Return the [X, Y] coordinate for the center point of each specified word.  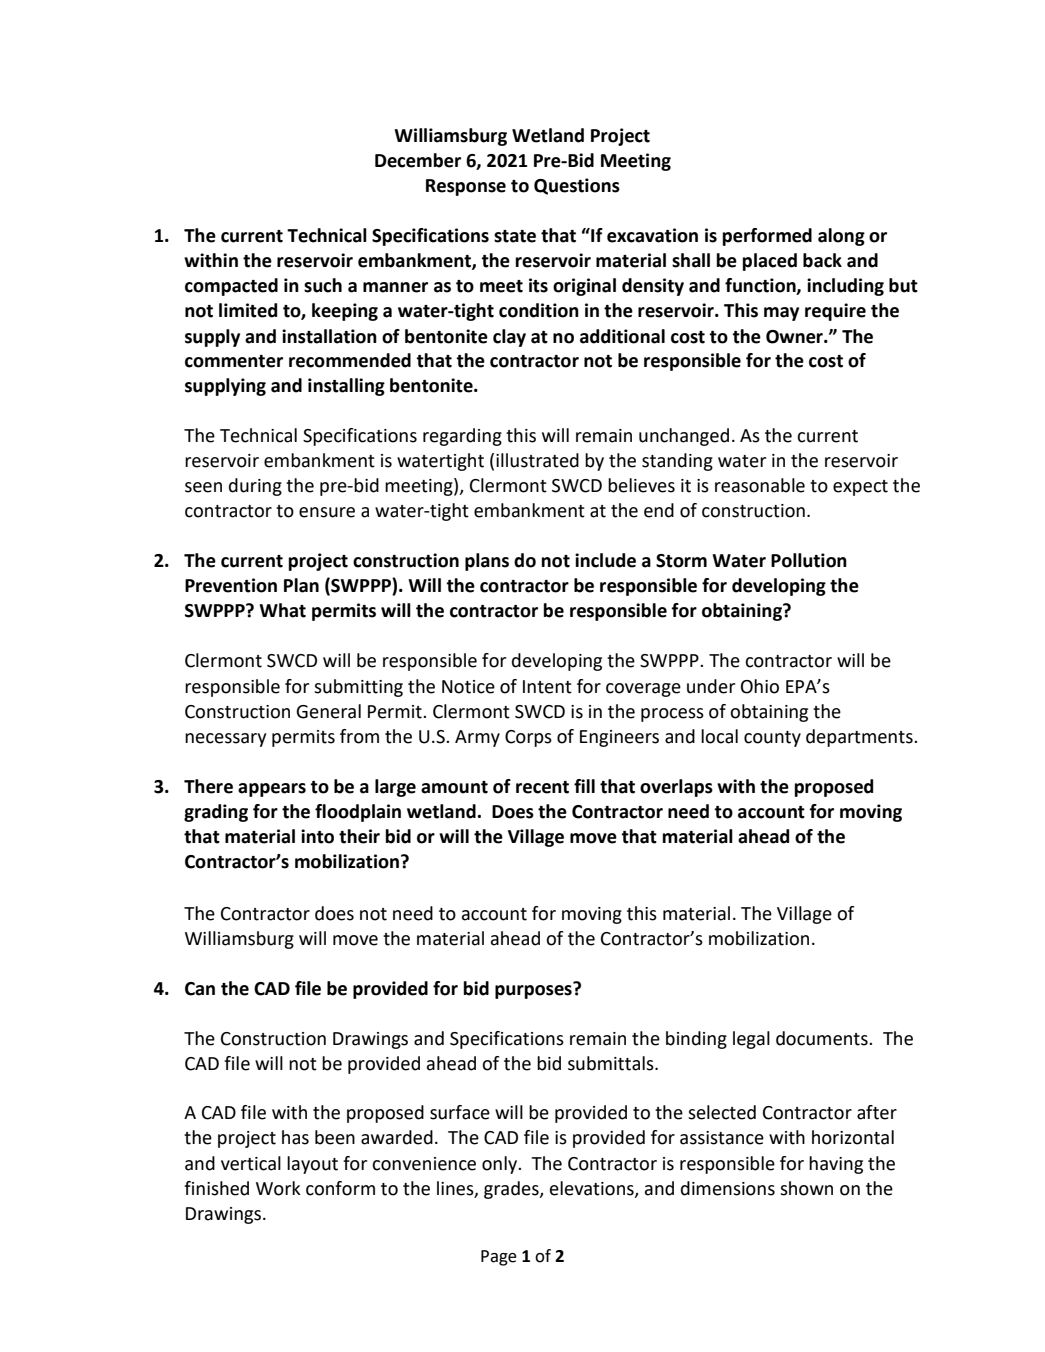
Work [278, 1188]
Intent [547, 687]
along [841, 237]
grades [512, 1190]
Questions [577, 186]
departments [860, 738]
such [323, 285]
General [328, 711]
